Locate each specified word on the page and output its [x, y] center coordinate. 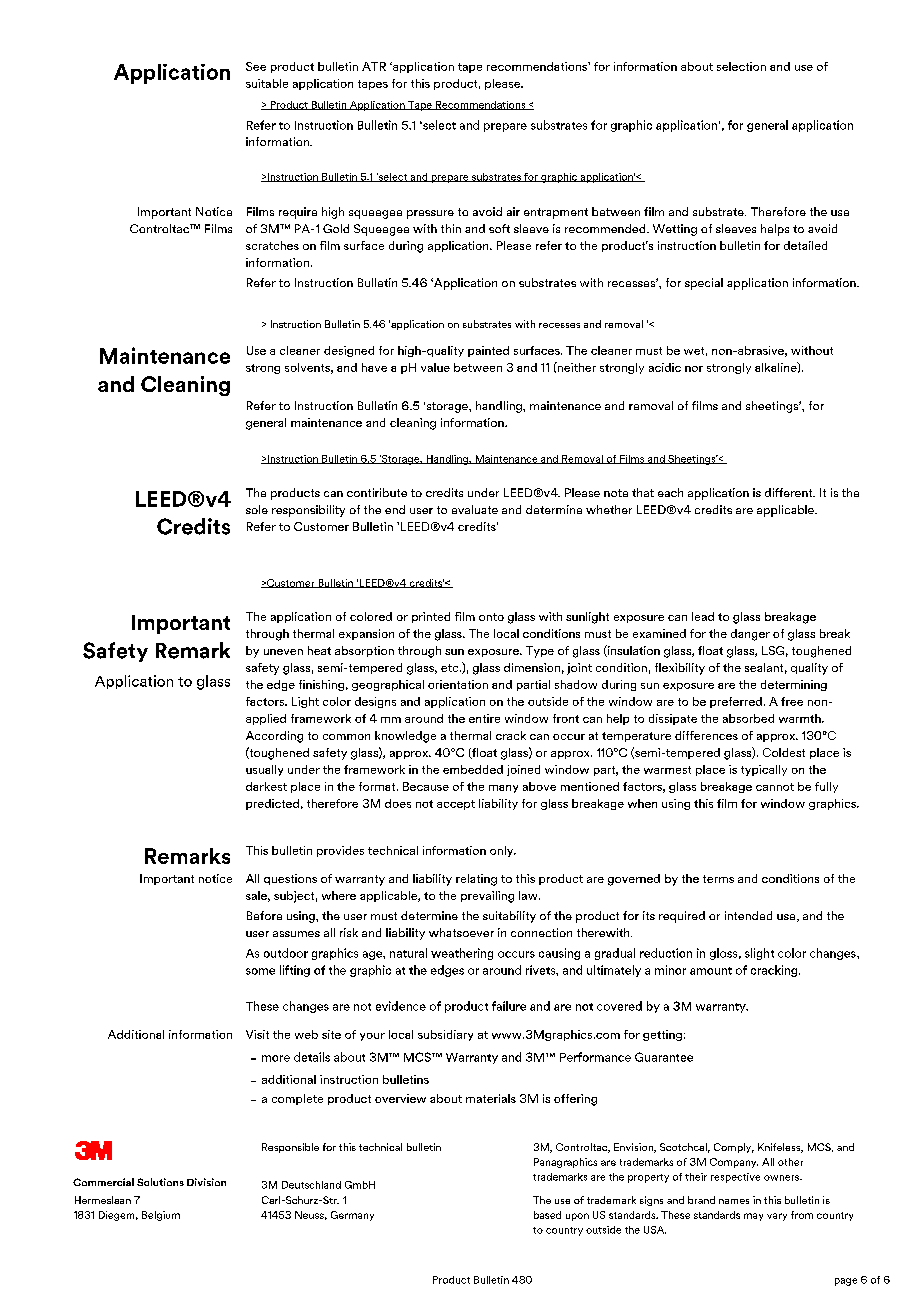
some [260, 971]
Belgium [161, 1216]
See [256, 66]
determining [794, 685]
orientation [458, 684]
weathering [462, 954]
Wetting [675, 230]
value [435, 367]
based [547, 1215]
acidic [665, 367]
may [753, 1217]
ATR [374, 66]
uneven [283, 652]
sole [257, 509]
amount [711, 971]
